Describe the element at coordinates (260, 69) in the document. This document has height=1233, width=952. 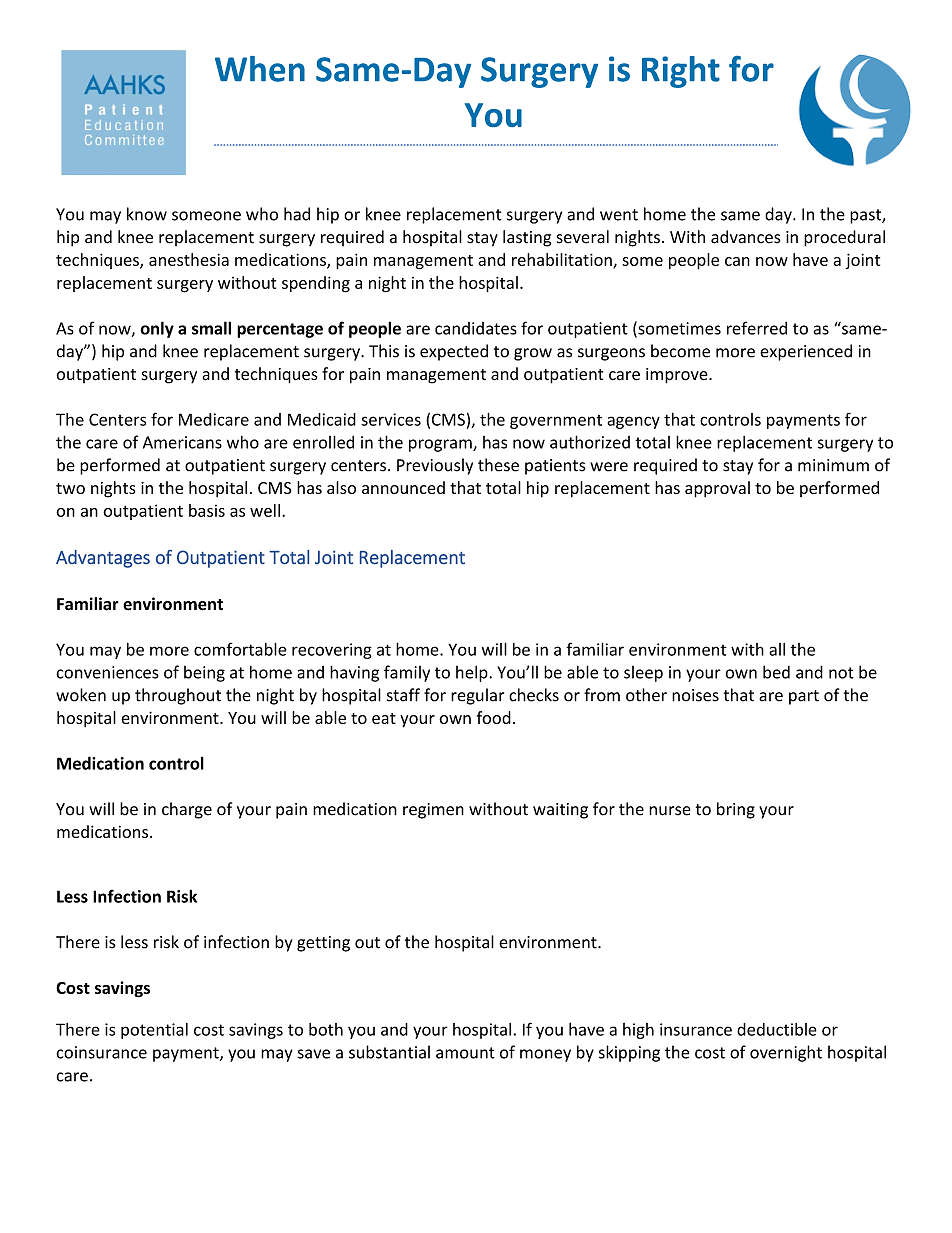
I see `When` at that location.
